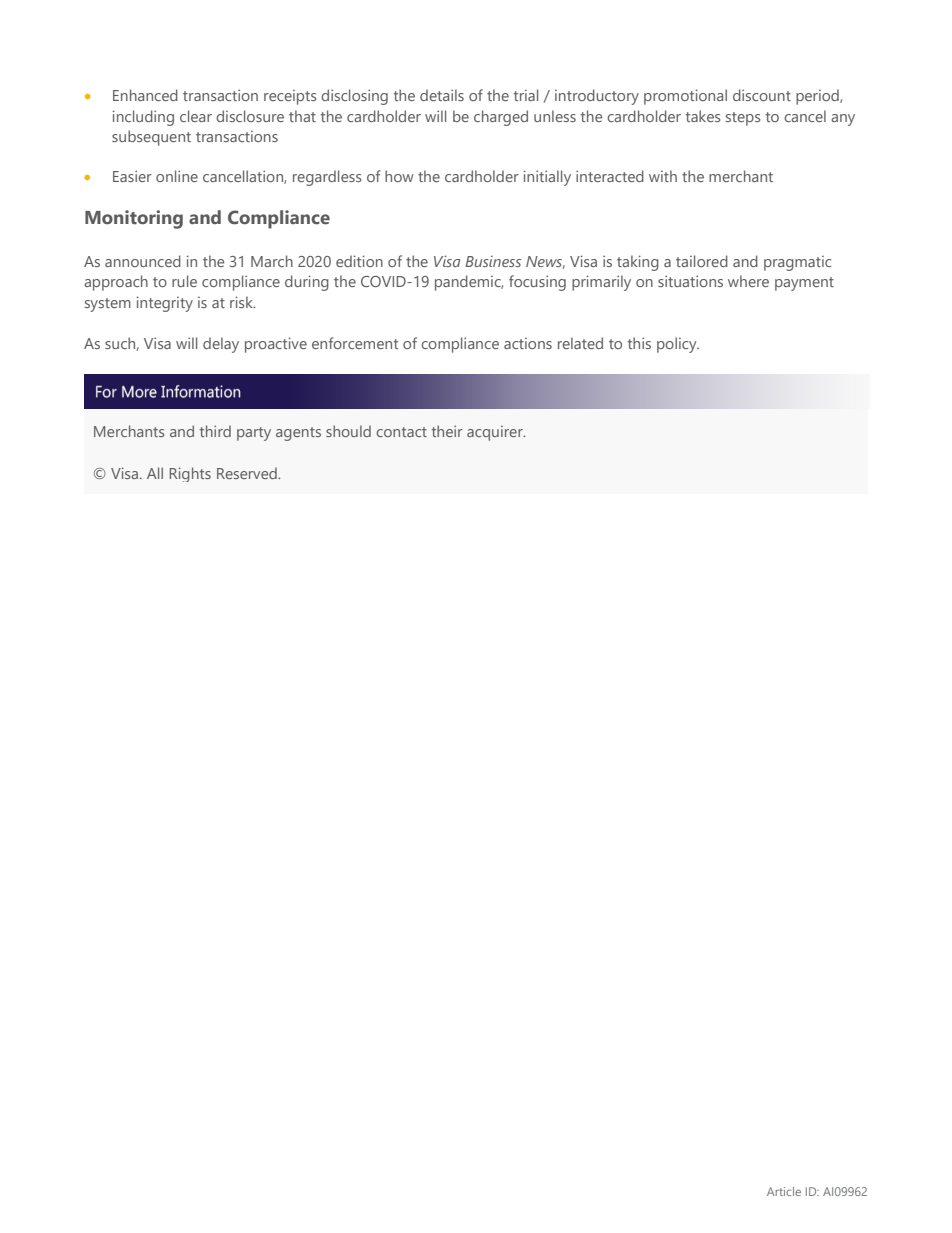  I want to click on charged, so click(501, 118).
